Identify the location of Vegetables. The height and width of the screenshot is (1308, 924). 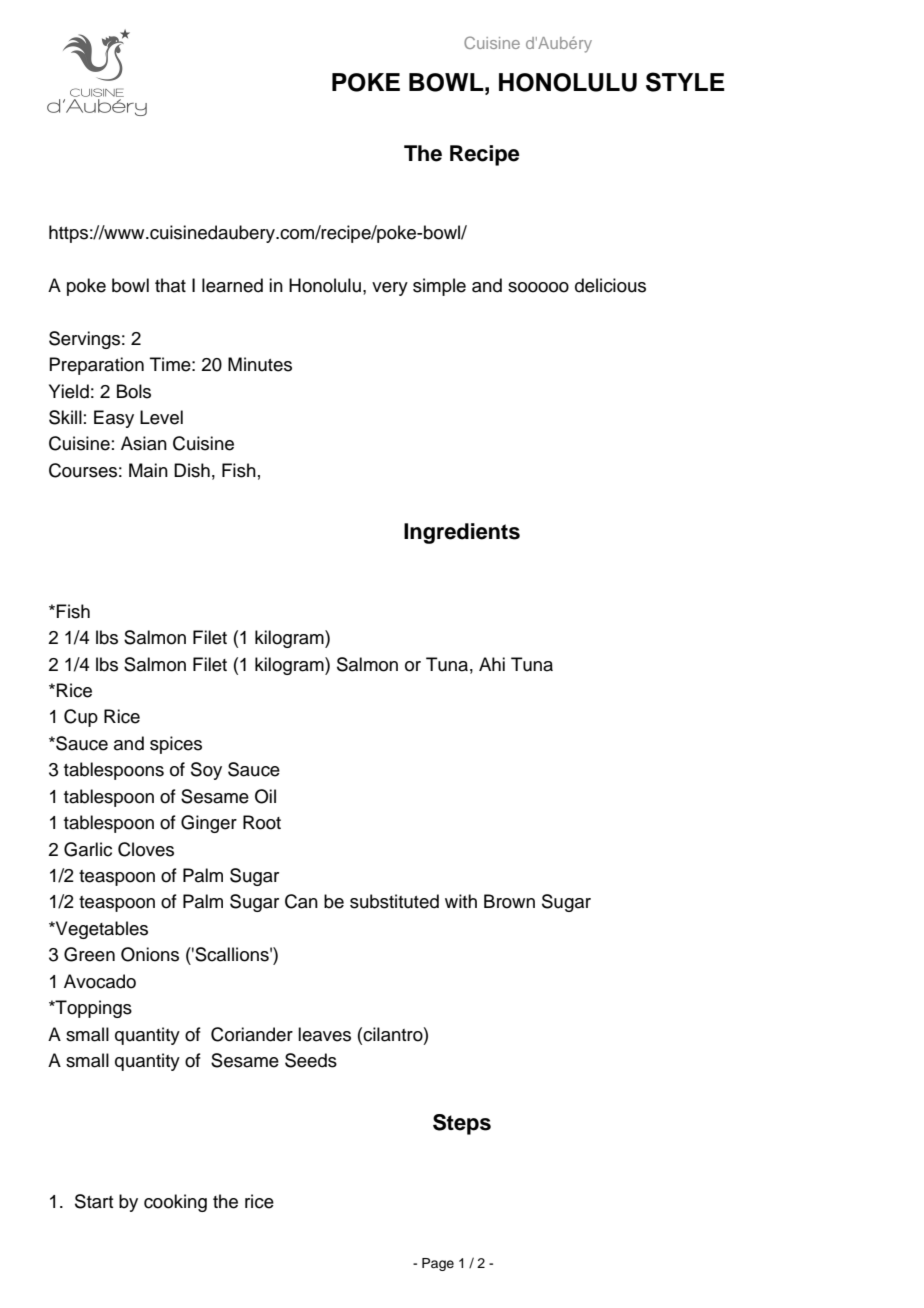
(101, 930).
